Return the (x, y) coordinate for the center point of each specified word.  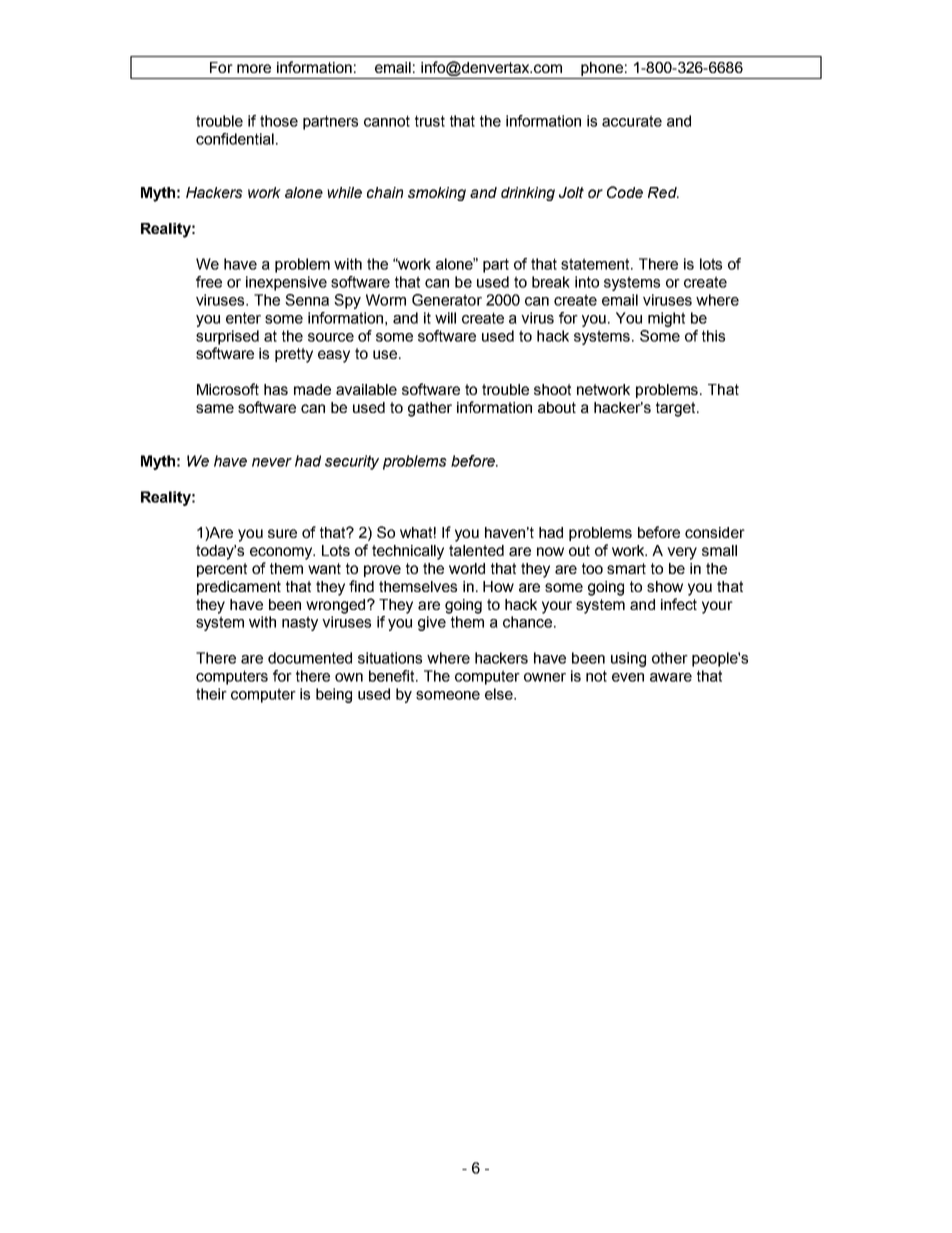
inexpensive (286, 283)
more (254, 68)
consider (715, 532)
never (272, 462)
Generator (447, 300)
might (666, 319)
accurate (632, 121)
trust (430, 121)
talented (476, 550)
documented (310, 658)
